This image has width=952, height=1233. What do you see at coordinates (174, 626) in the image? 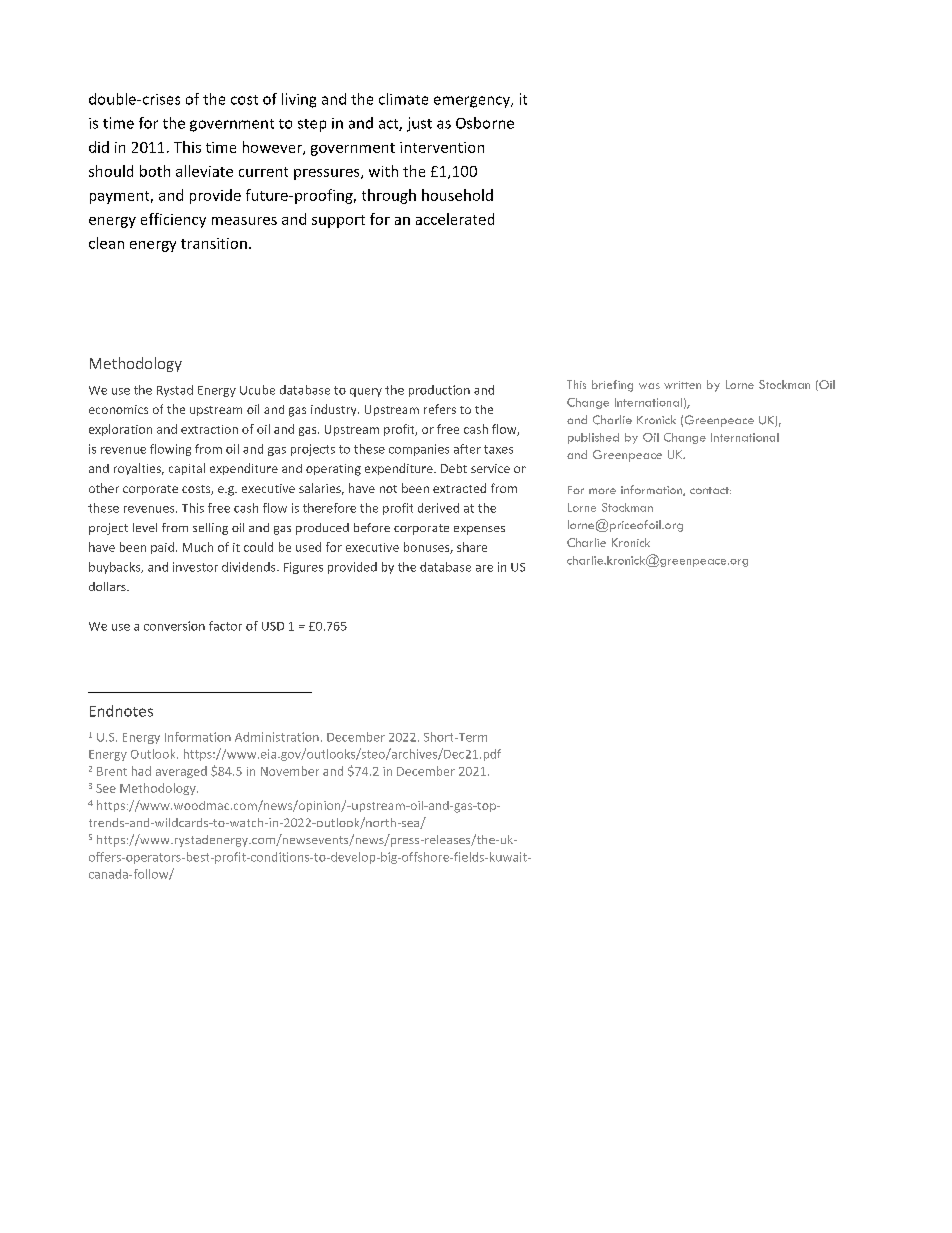
I see `conversion` at bounding box center [174, 626].
